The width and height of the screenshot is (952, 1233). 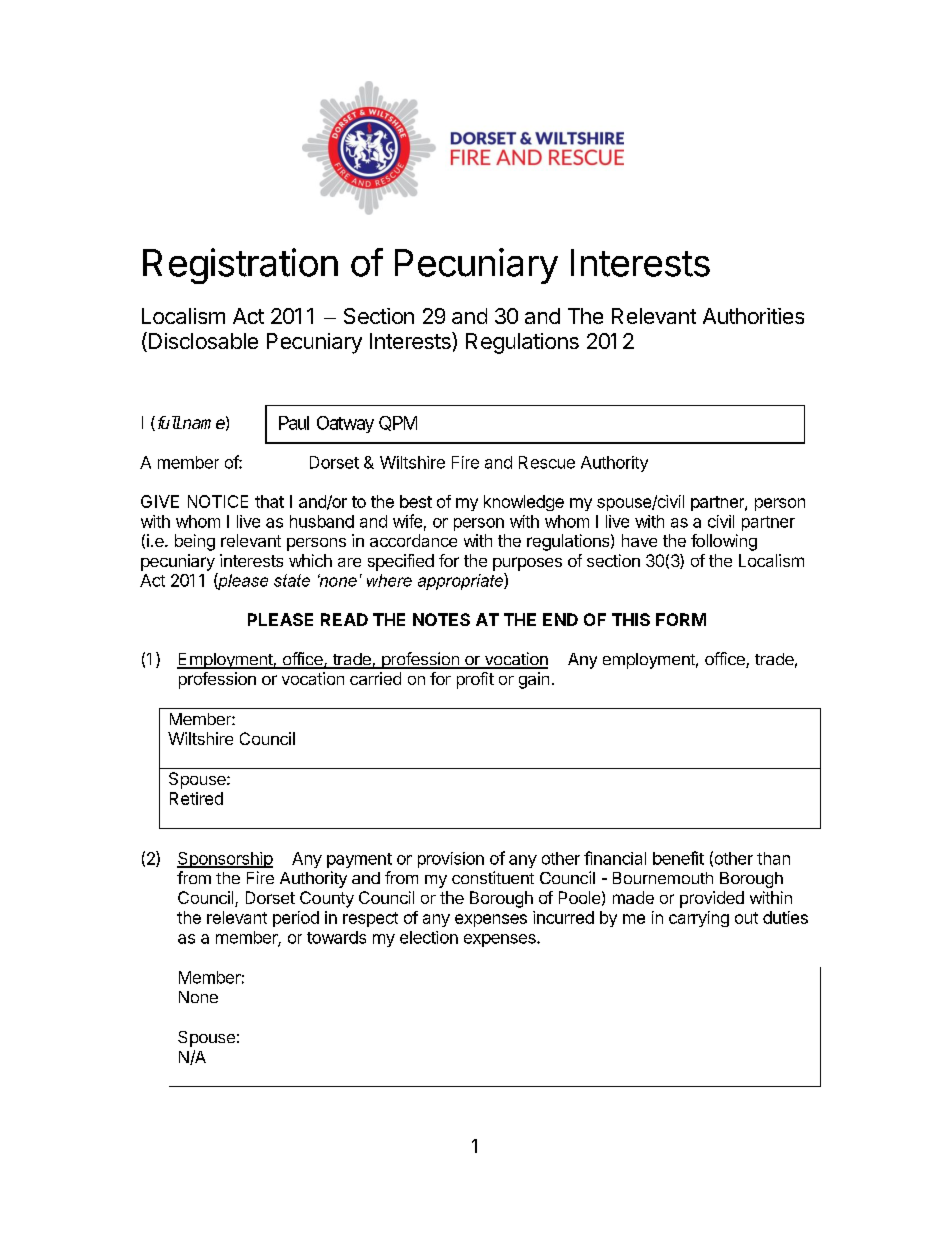 What do you see at coordinates (218, 501) in the screenshot?
I see `NOTICE` at bounding box center [218, 501].
